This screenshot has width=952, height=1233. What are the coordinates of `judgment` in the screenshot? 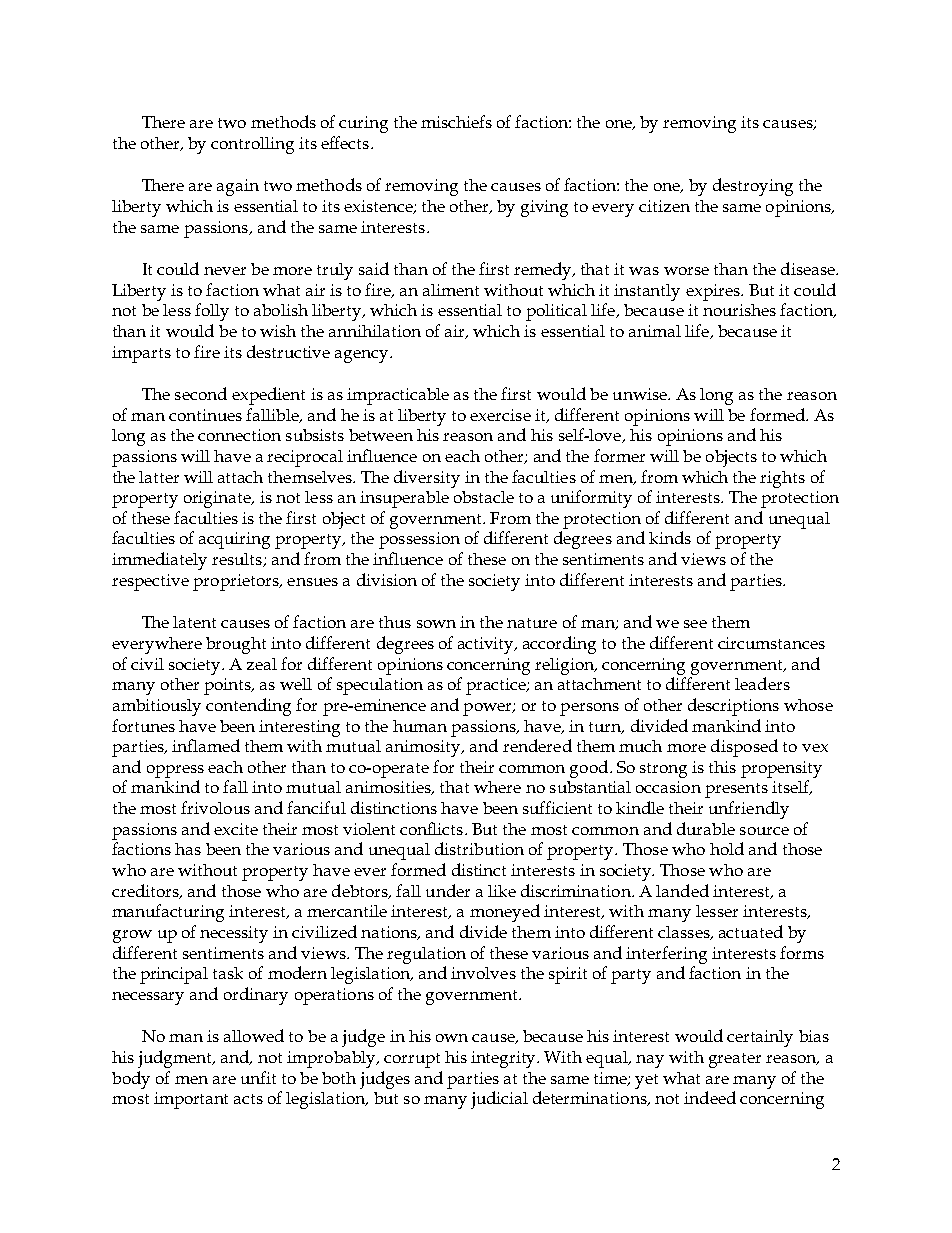 It's located at (176, 1059).
